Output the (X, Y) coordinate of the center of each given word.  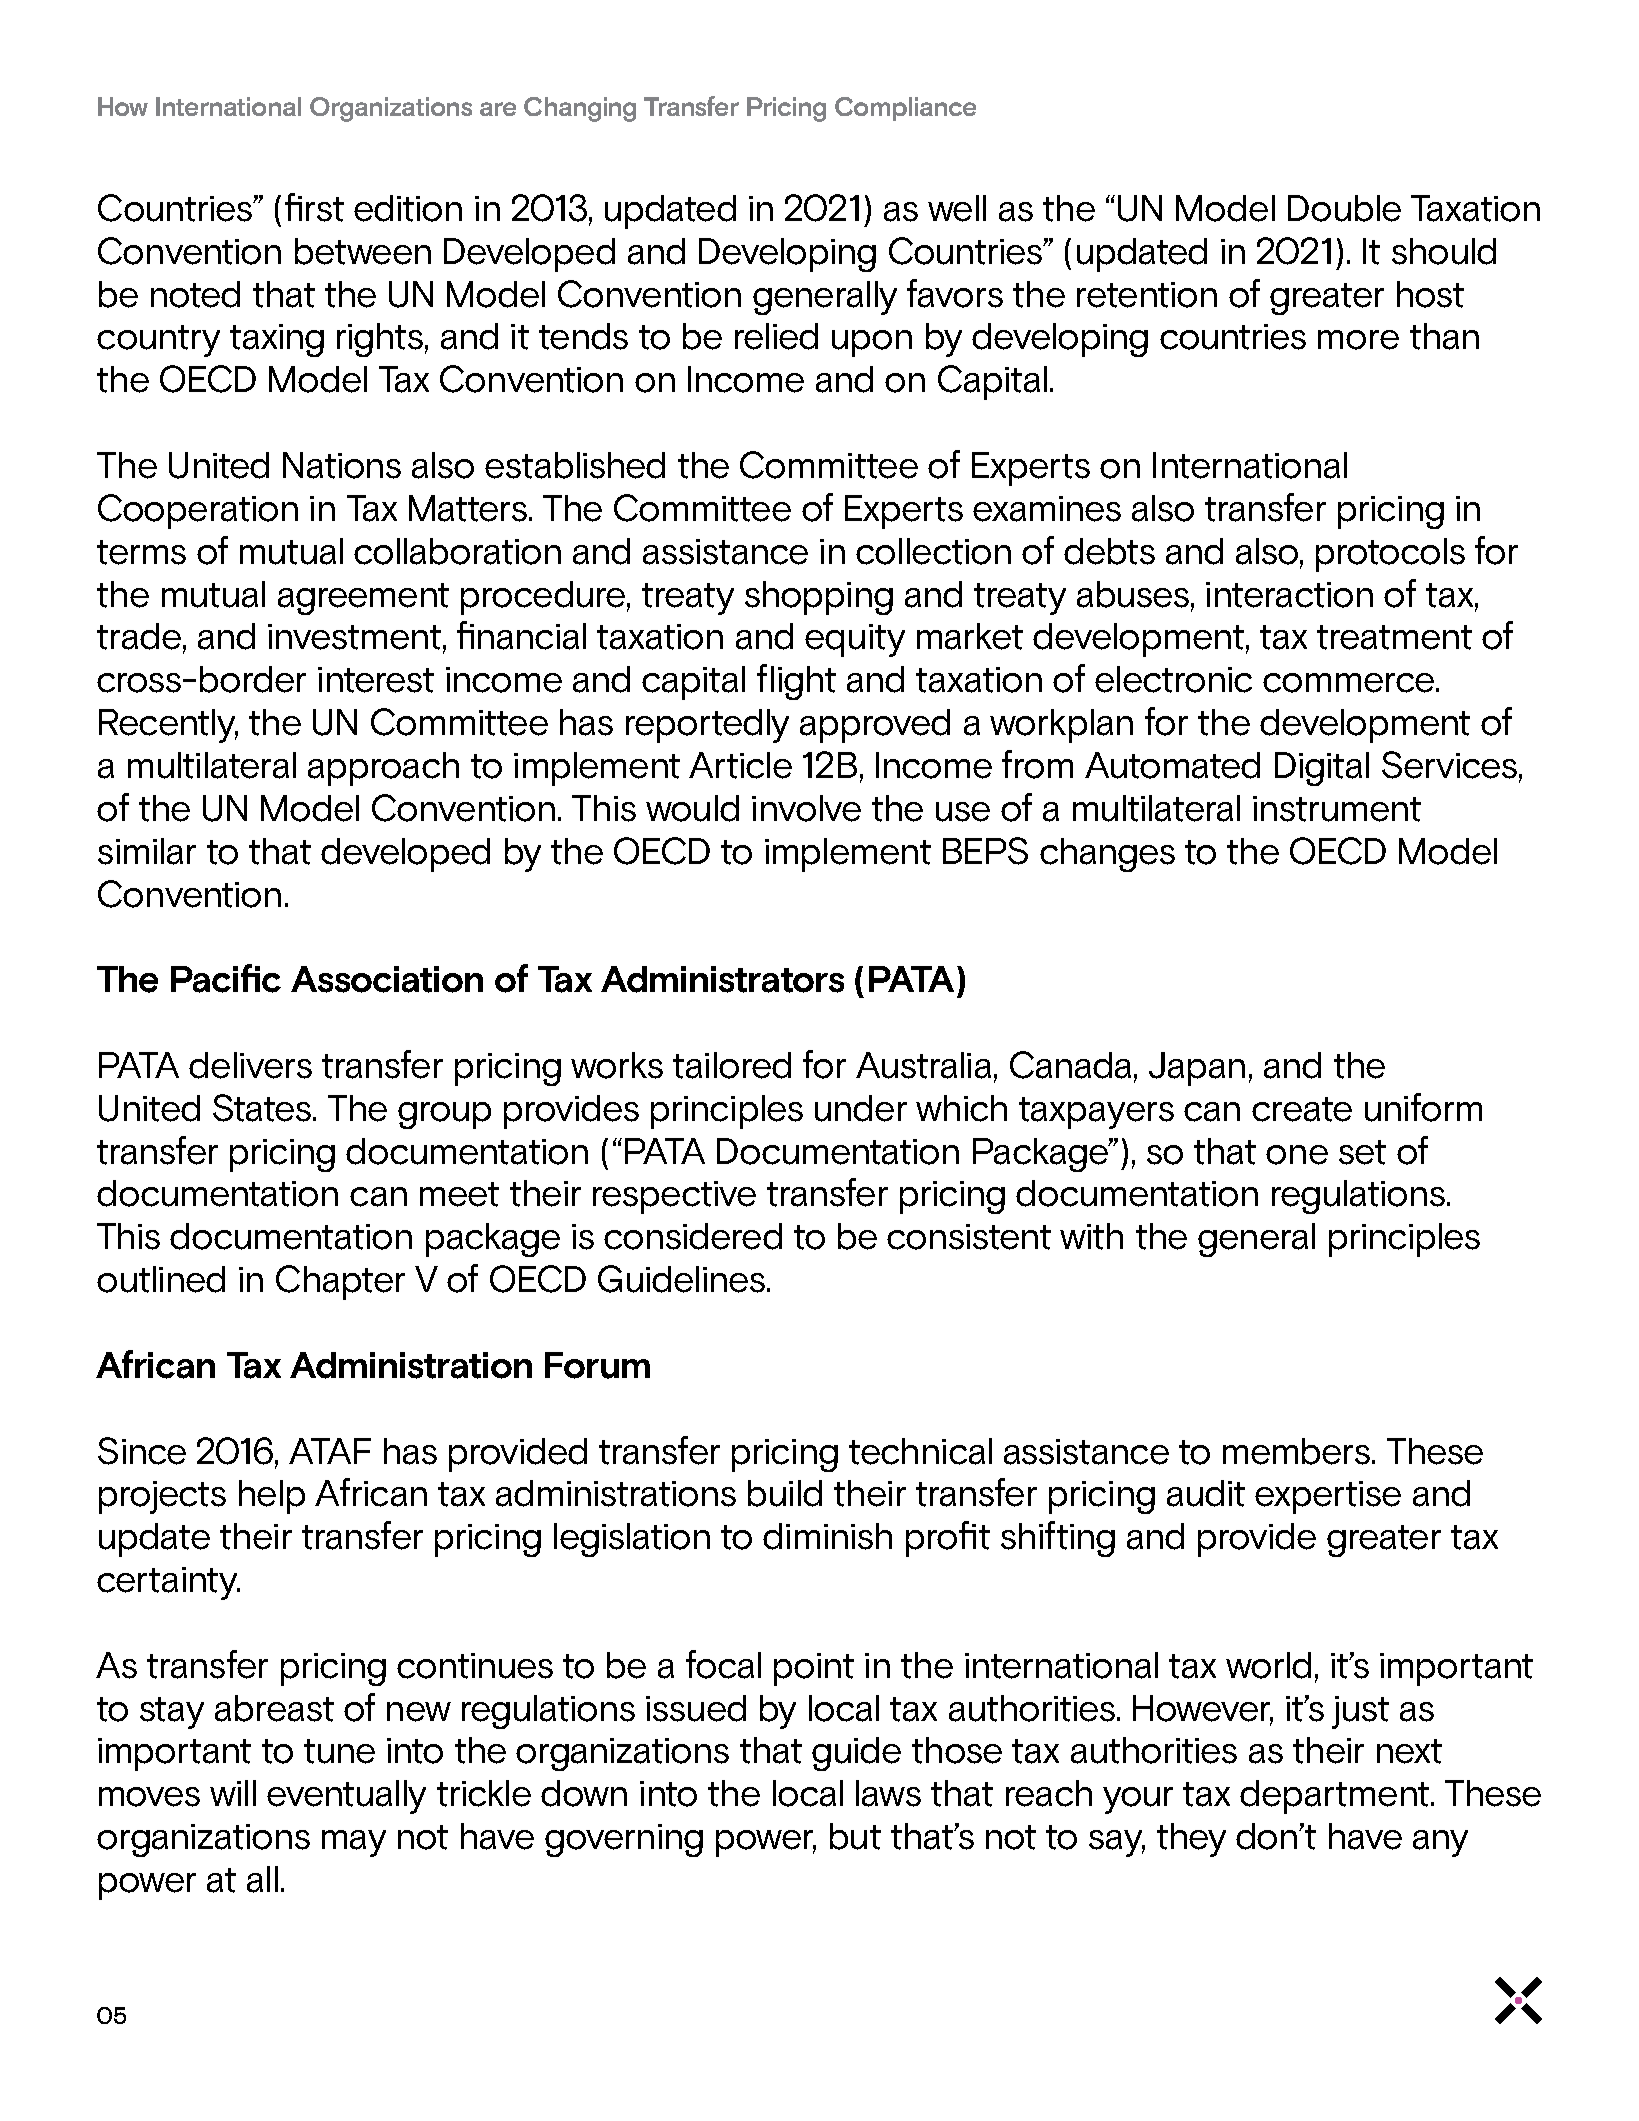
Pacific (226, 978)
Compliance (905, 109)
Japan (1197, 1069)
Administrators (722, 979)
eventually (346, 1797)
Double (1344, 208)
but (855, 1836)
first (314, 207)
